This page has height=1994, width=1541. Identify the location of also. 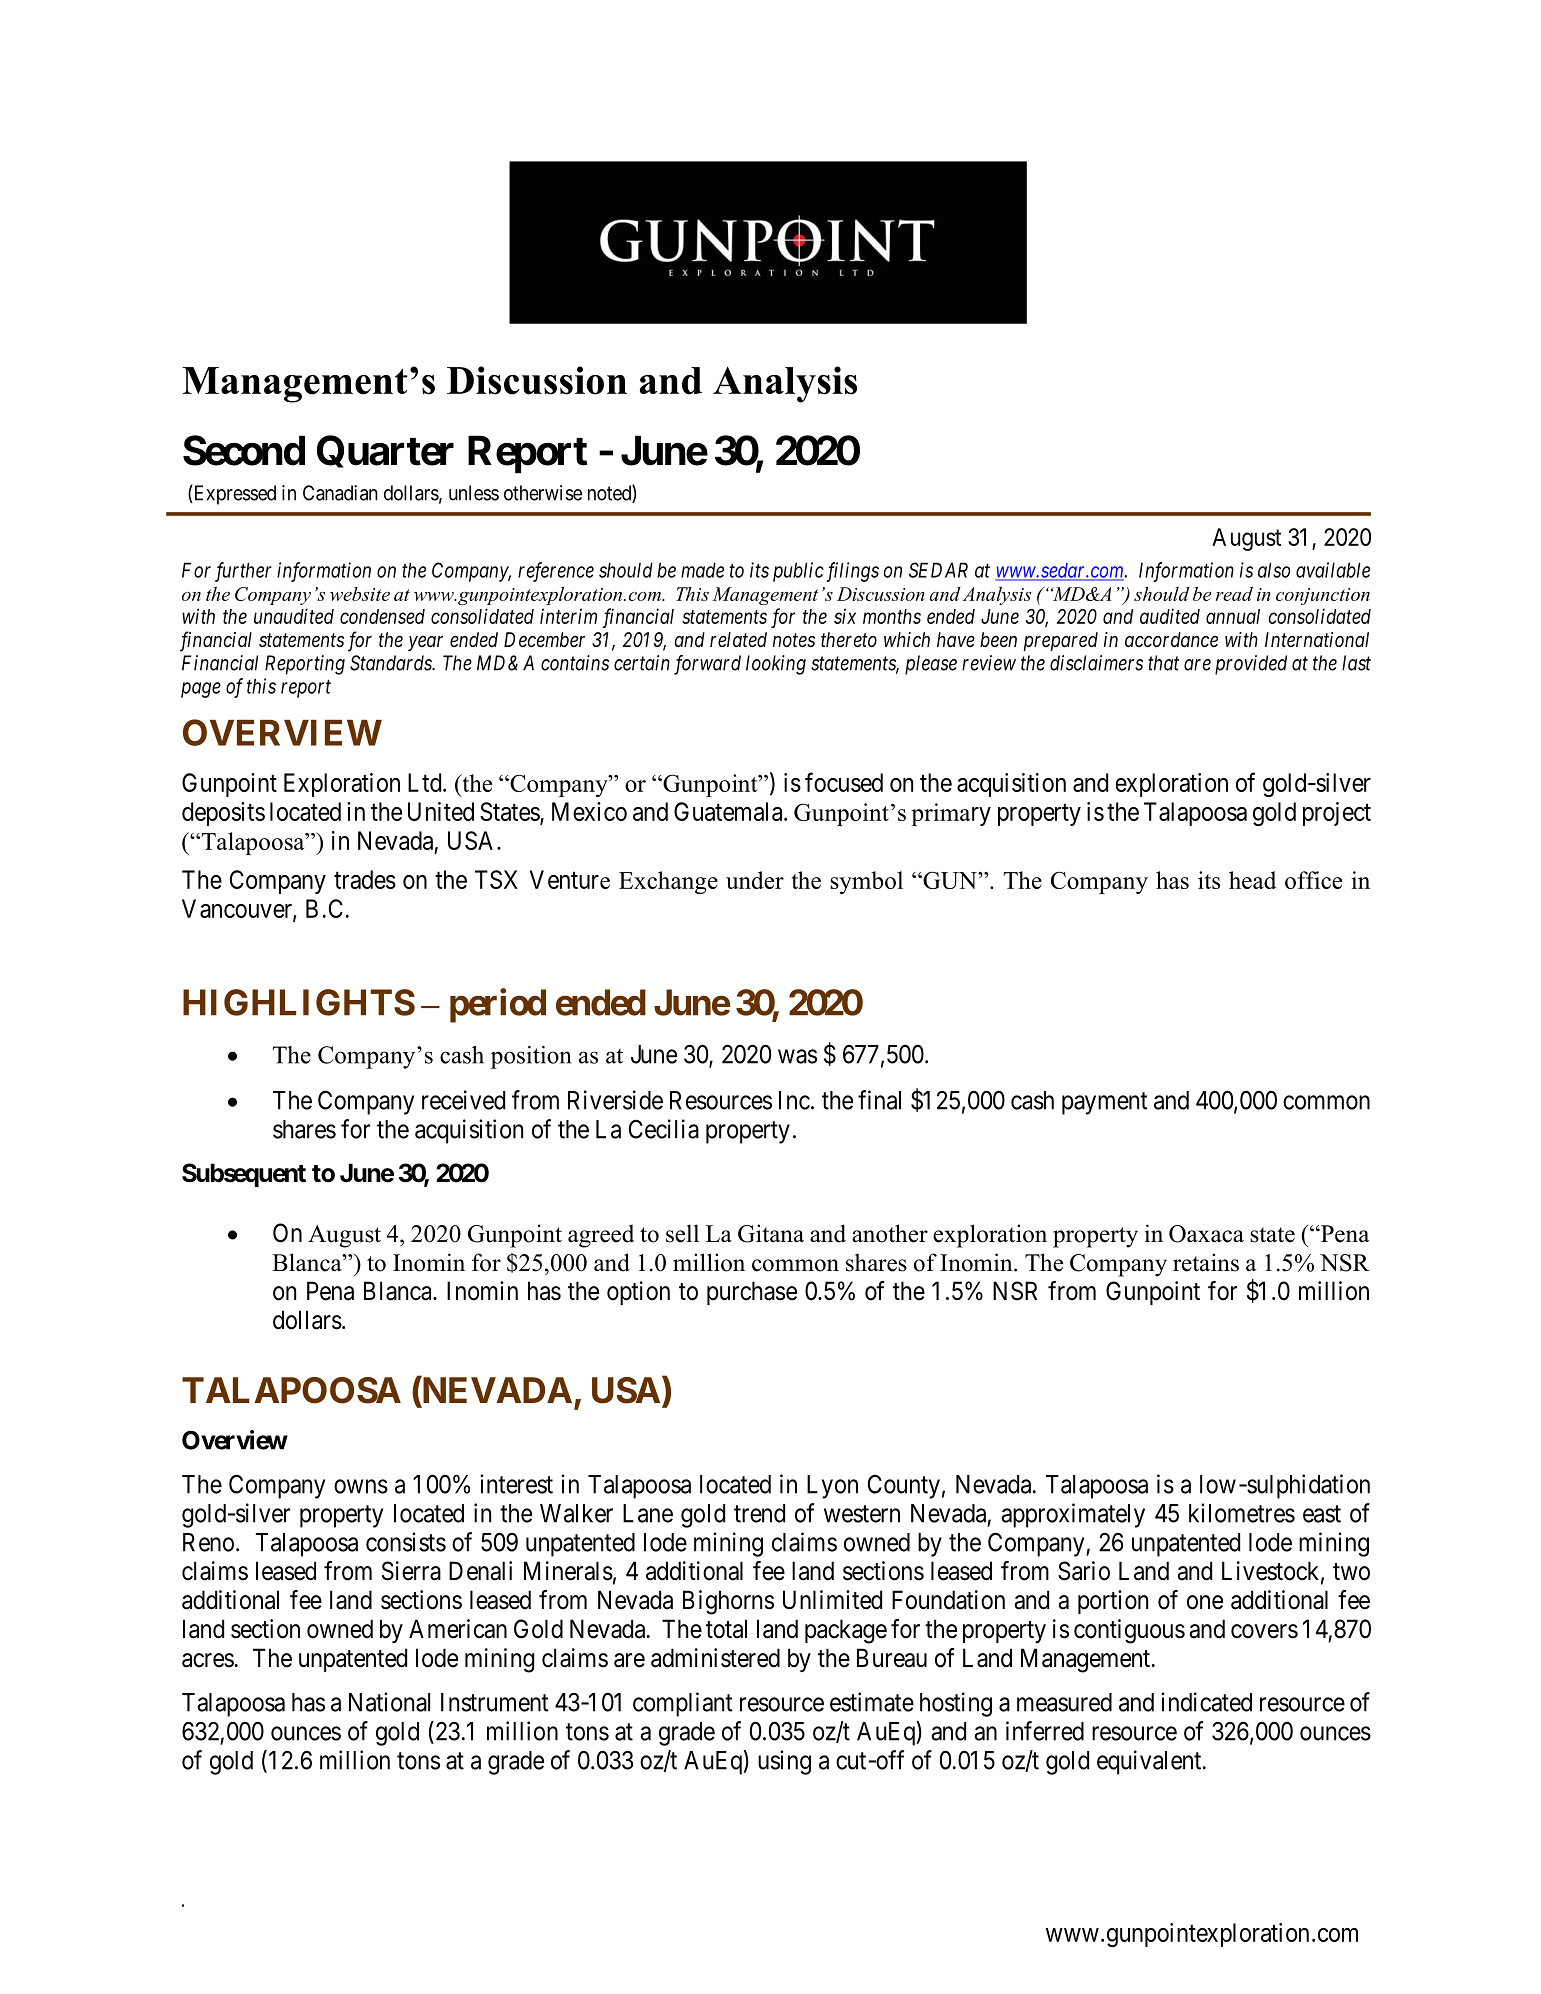
(1274, 570).
